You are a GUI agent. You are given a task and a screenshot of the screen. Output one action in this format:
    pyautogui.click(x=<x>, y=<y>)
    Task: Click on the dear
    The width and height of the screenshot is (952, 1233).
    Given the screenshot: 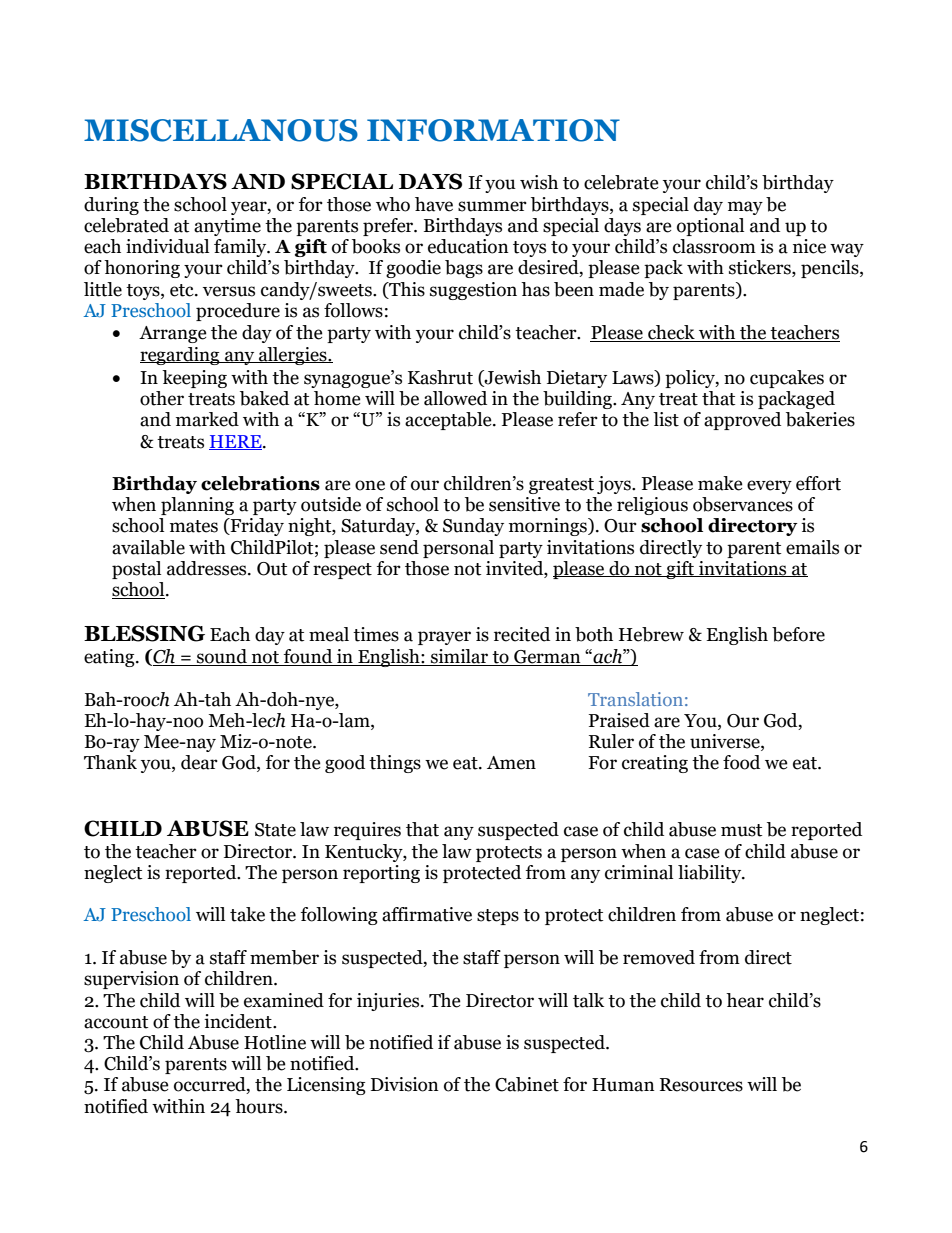 What is the action you would take?
    pyautogui.click(x=199, y=762)
